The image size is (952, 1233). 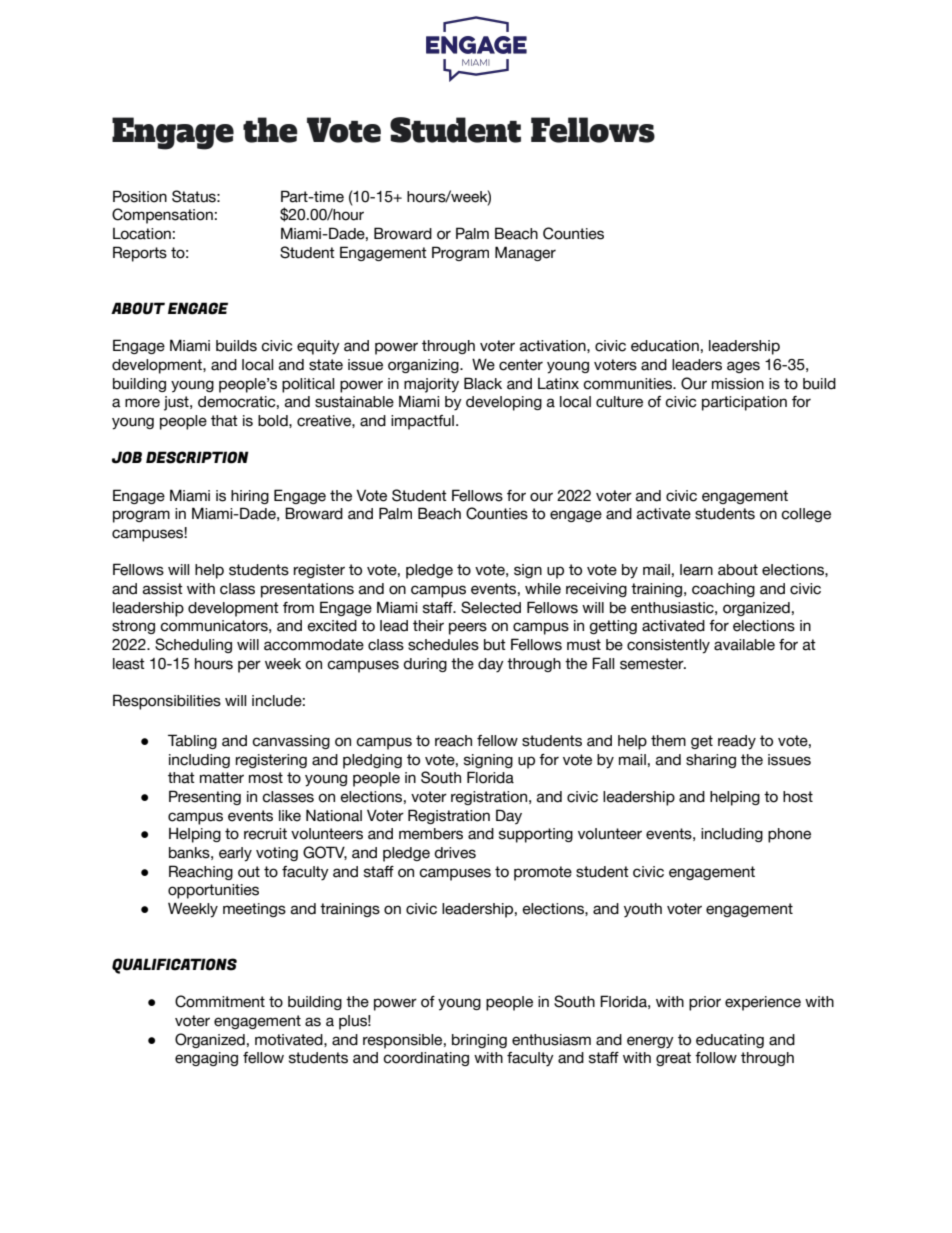 I want to click on Manager, so click(x=525, y=253).
